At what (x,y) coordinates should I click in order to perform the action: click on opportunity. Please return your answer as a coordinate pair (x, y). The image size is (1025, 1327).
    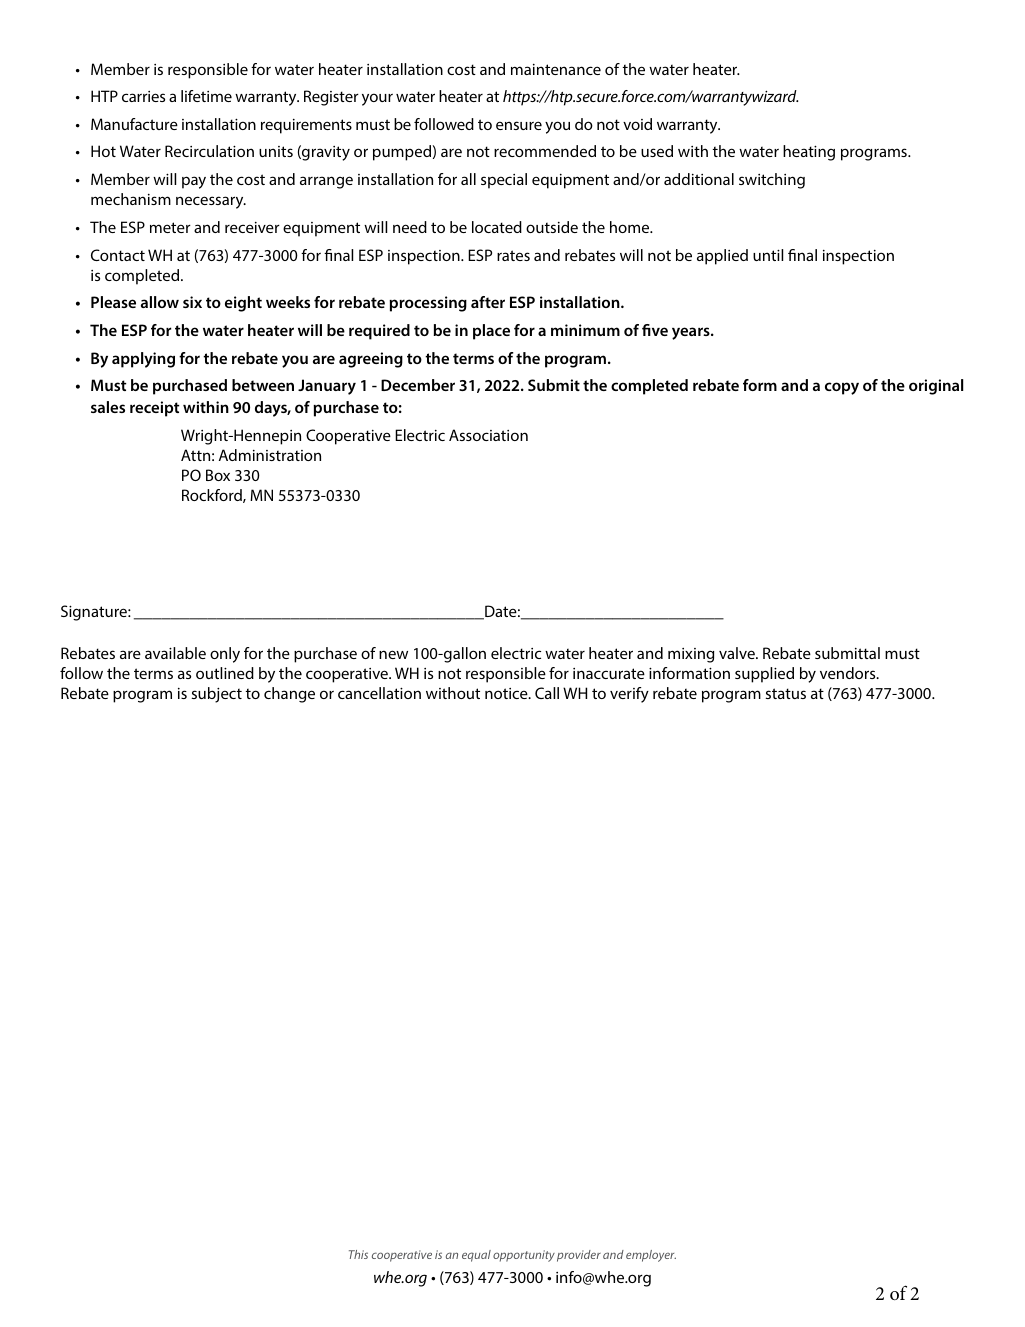
    Looking at the image, I should click on (524, 1256).
